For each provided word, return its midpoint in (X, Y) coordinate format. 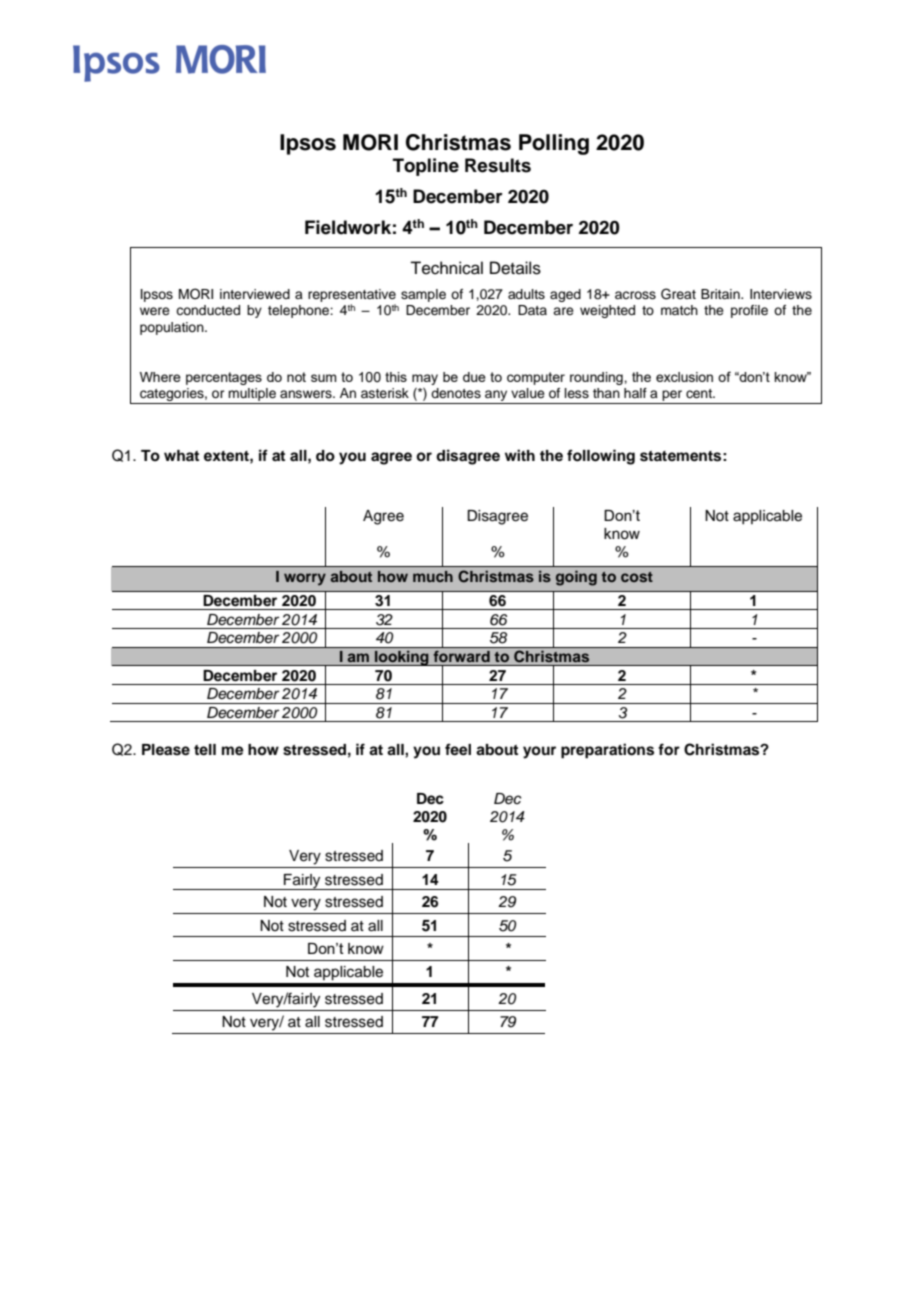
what (181, 455)
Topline (426, 167)
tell (205, 749)
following (601, 457)
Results (498, 165)
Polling (554, 144)
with (520, 455)
